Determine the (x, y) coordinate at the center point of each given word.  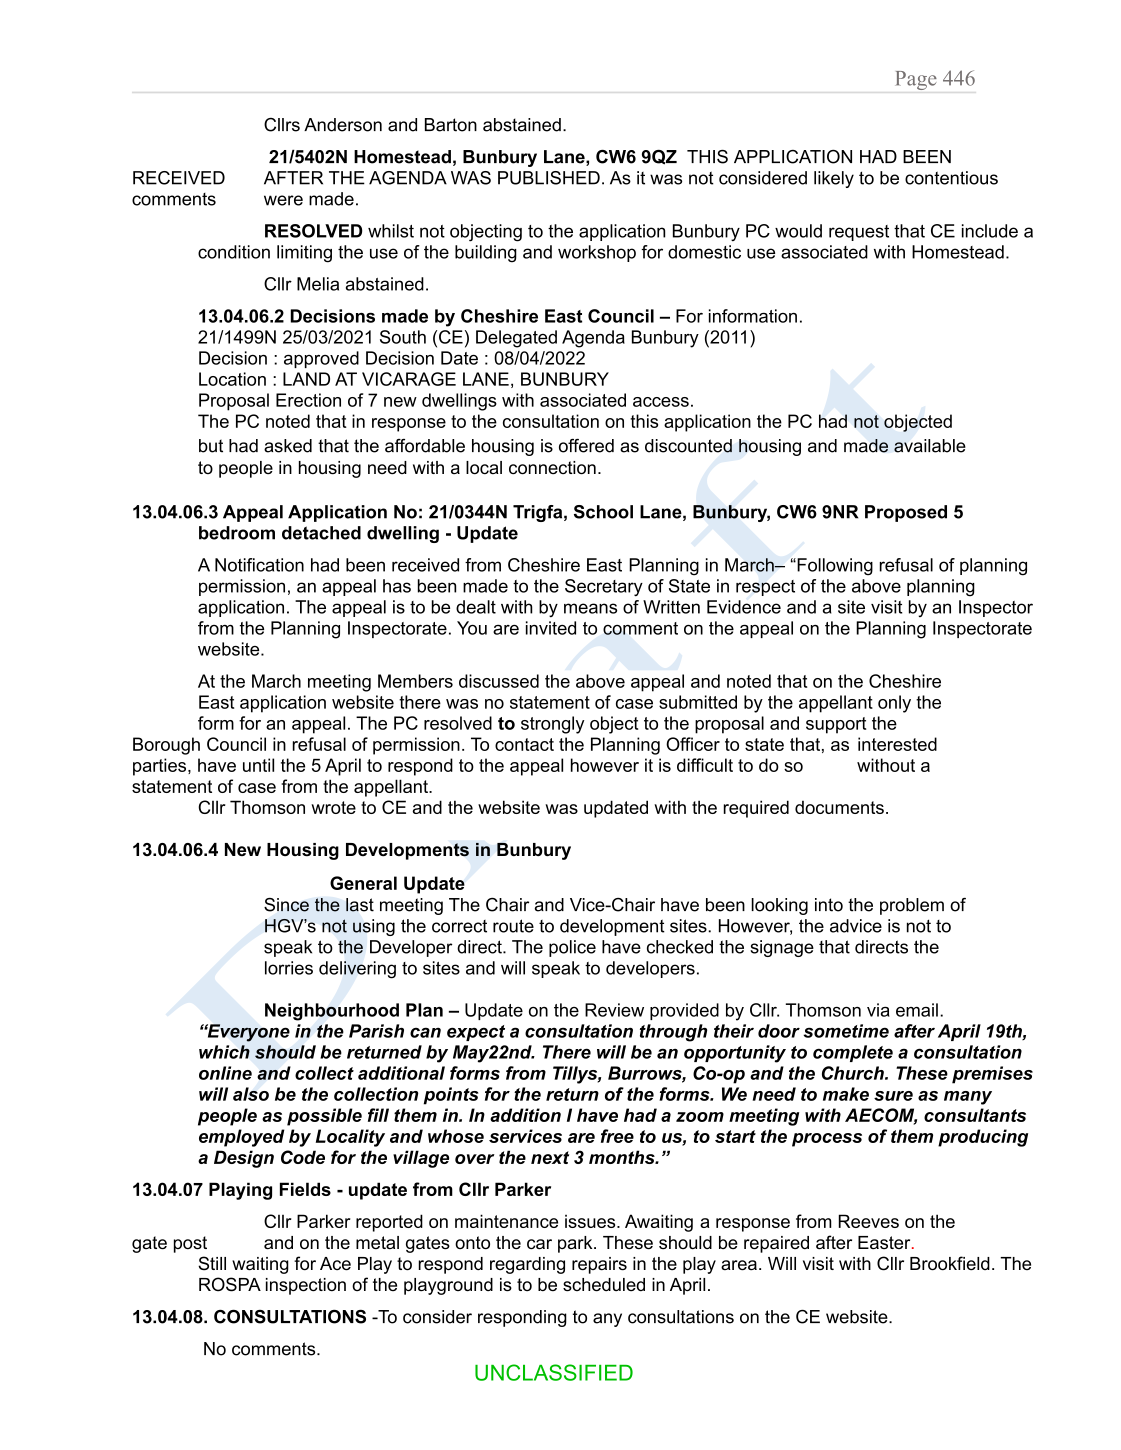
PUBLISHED (549, 178)
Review (614, 1010)
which (224, 1052)
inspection (306, 1286)
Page (916, 80)
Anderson (343, 125)
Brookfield (950, 1263)
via (878, 1010)
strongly (552, 725)
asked (288, 446)
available (930, 446)
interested (897, 744)
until (258, 765)
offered (586, 446)
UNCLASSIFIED (554, 1372)
